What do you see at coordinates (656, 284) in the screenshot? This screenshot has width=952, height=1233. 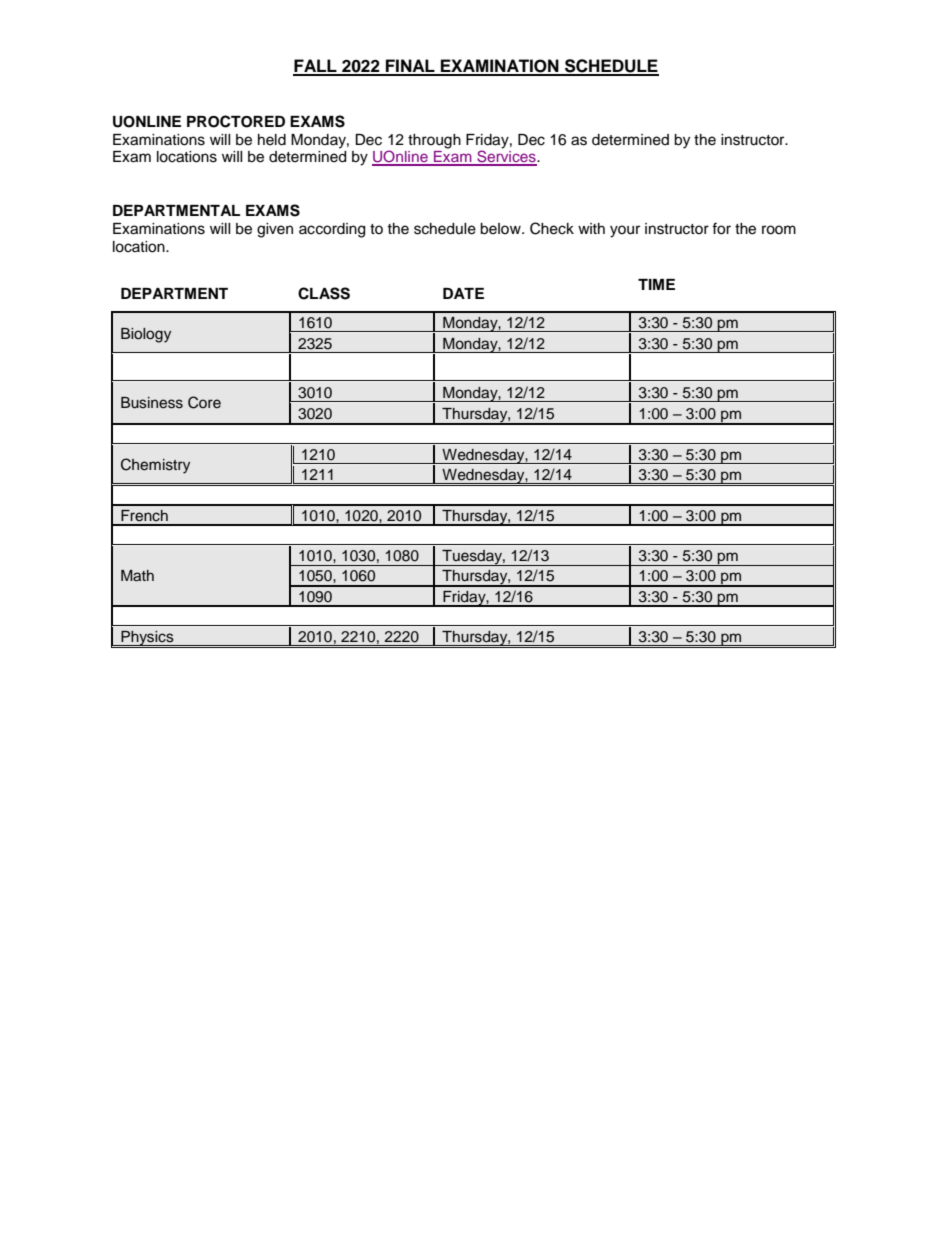 I see `TIME` at bounding box center [656, 284].
